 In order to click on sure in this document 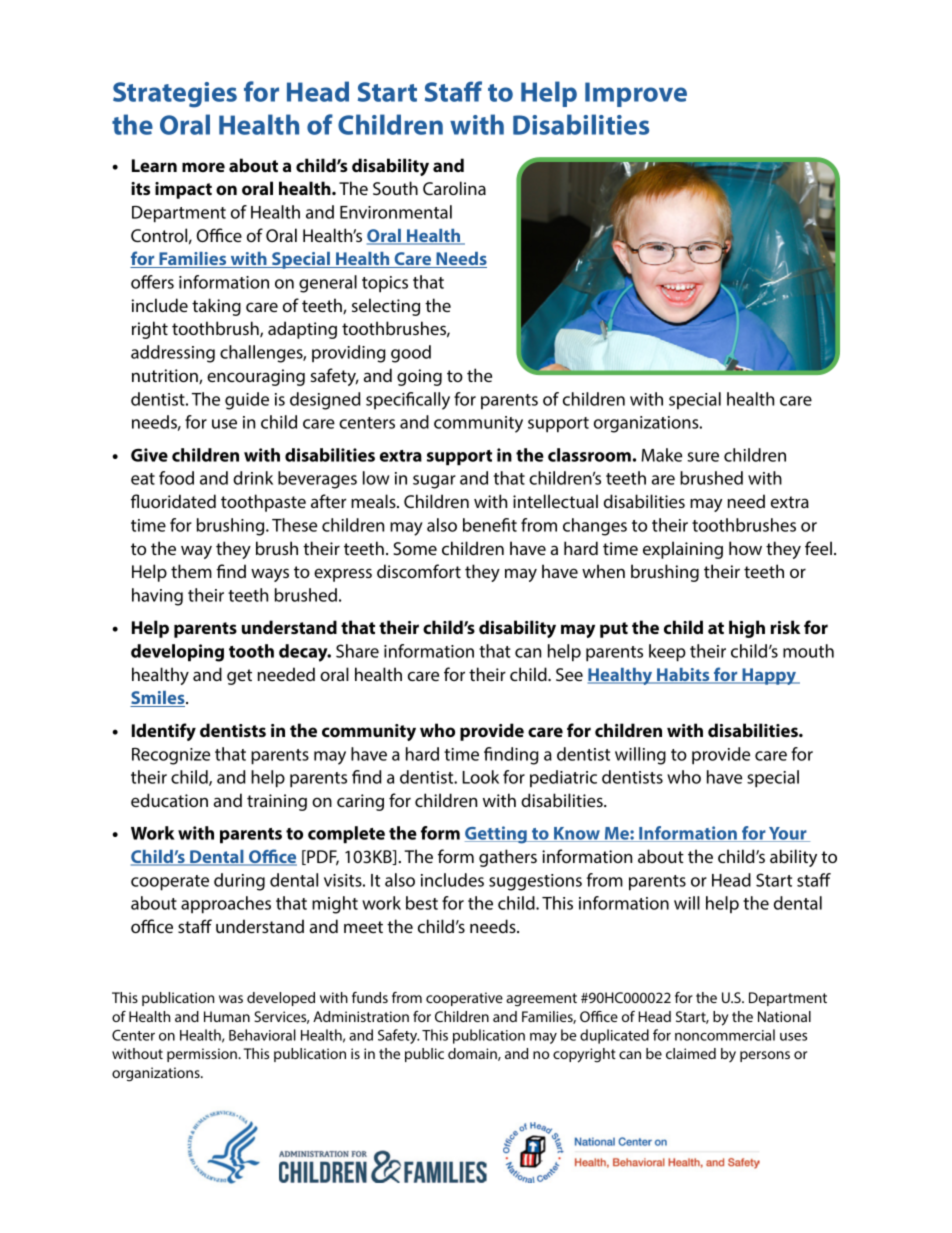, I will do `click(703, 457)`.
